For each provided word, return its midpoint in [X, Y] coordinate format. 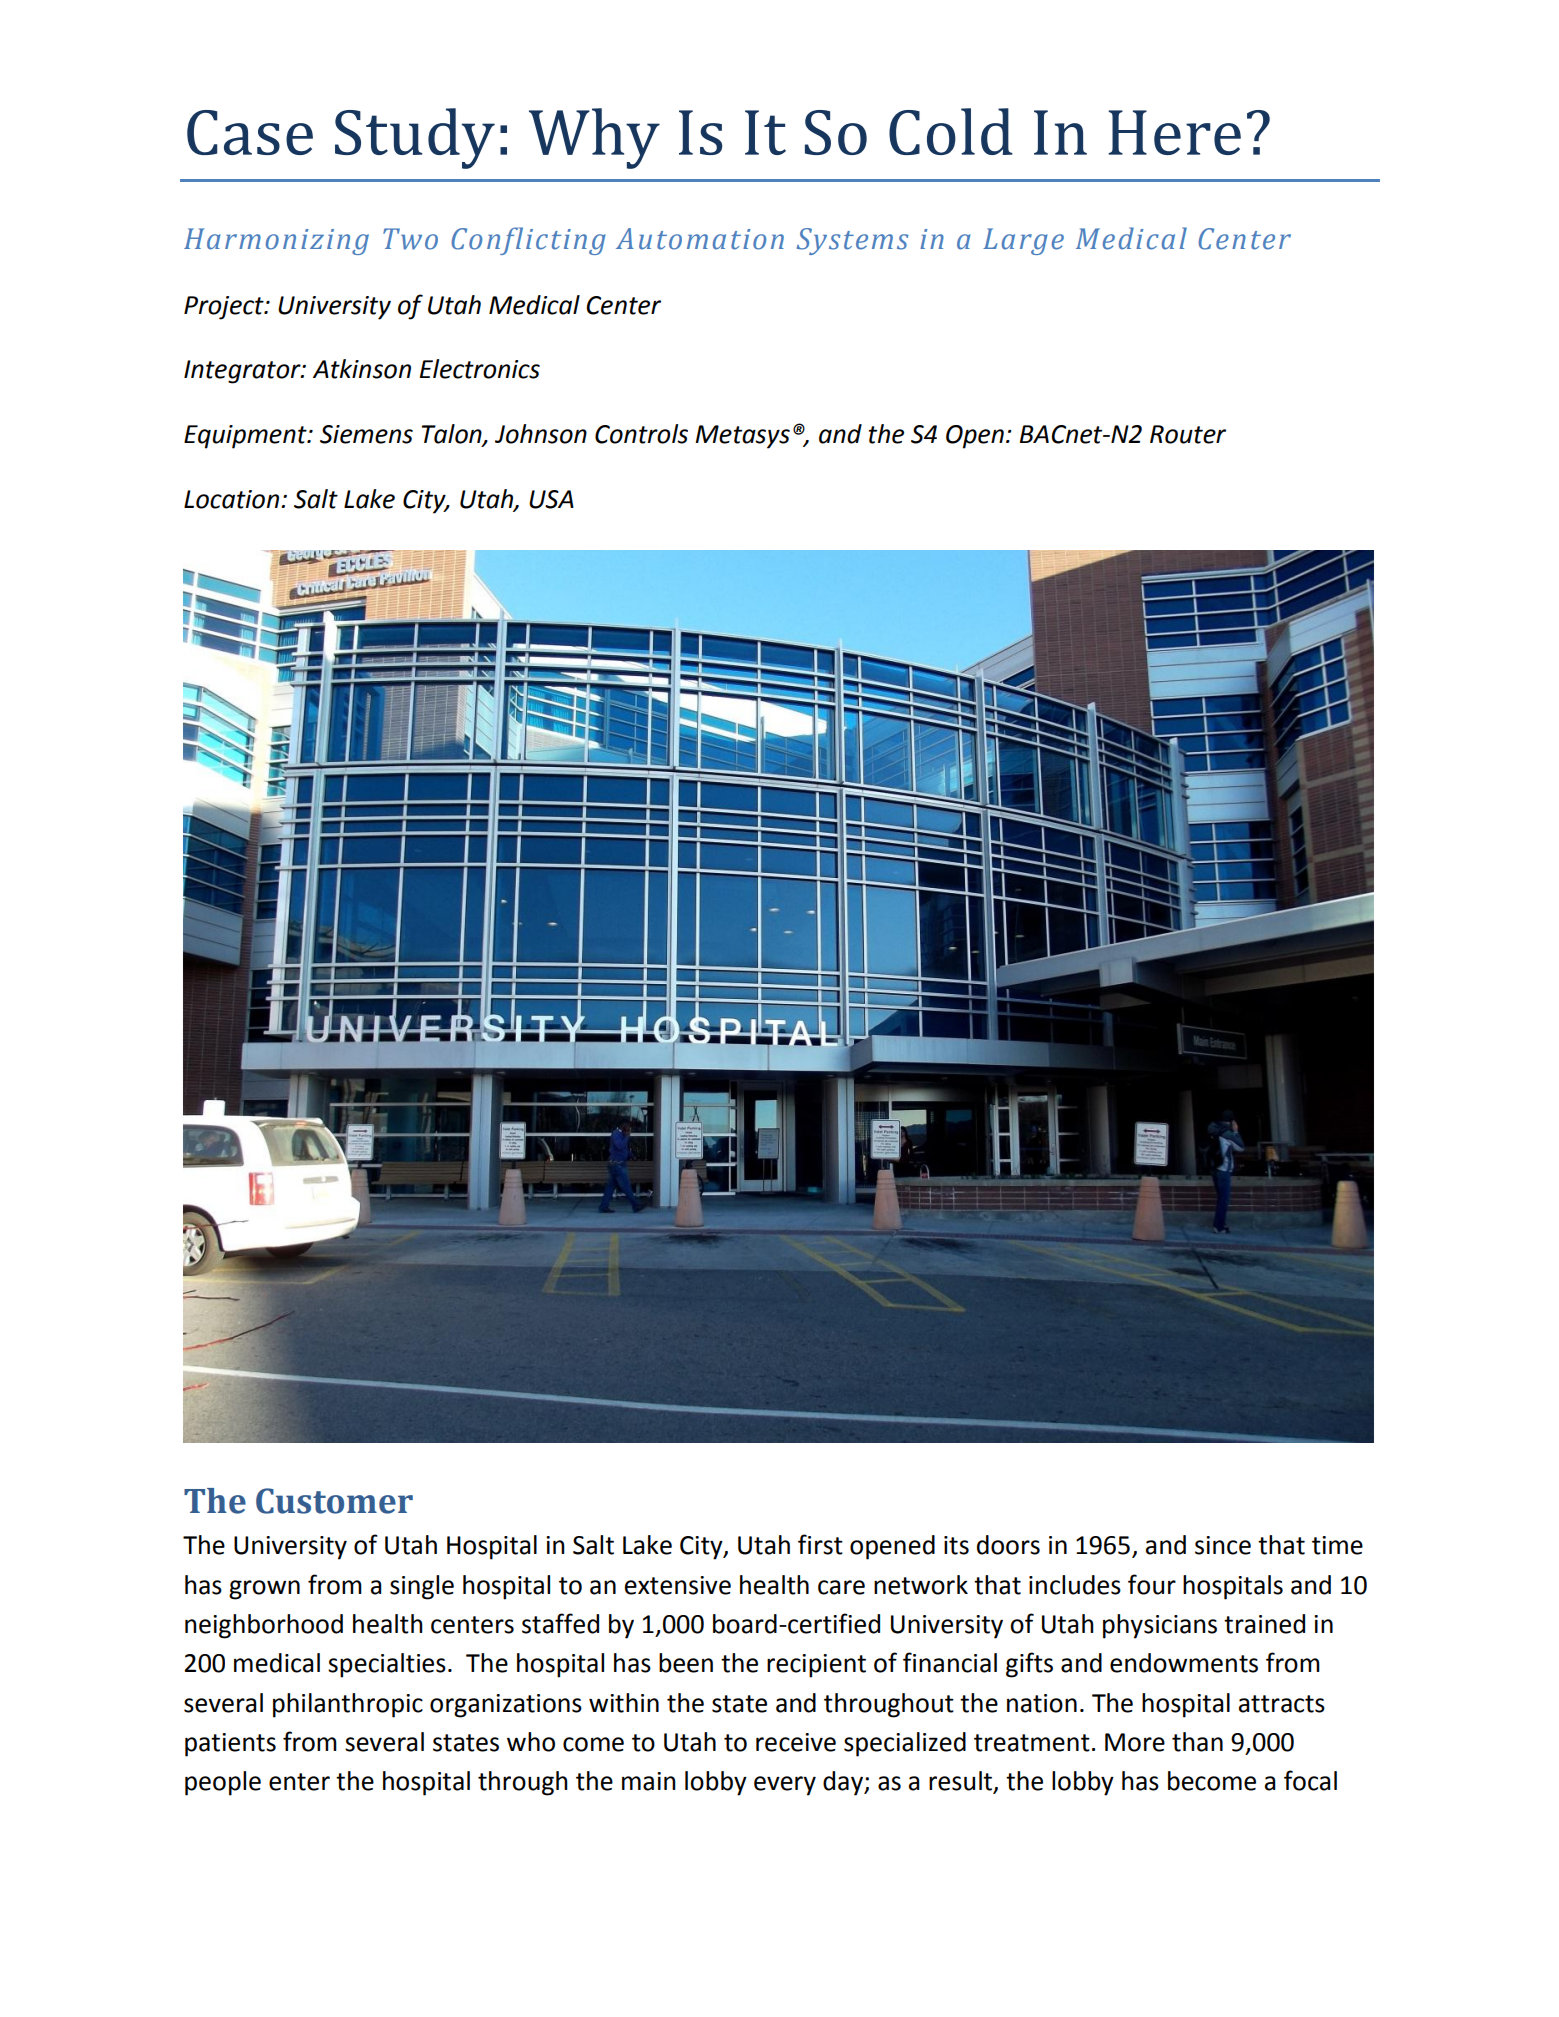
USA [551, 499]
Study [415, 138]
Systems [853, 241]
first [820, 1544]
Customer [334, 1501]
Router [1188, 434]
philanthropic [348, 1705]
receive [796, 1742]
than [1197, 1742]
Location [231, 499]
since [1223, 1545]
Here [1175, 132]
